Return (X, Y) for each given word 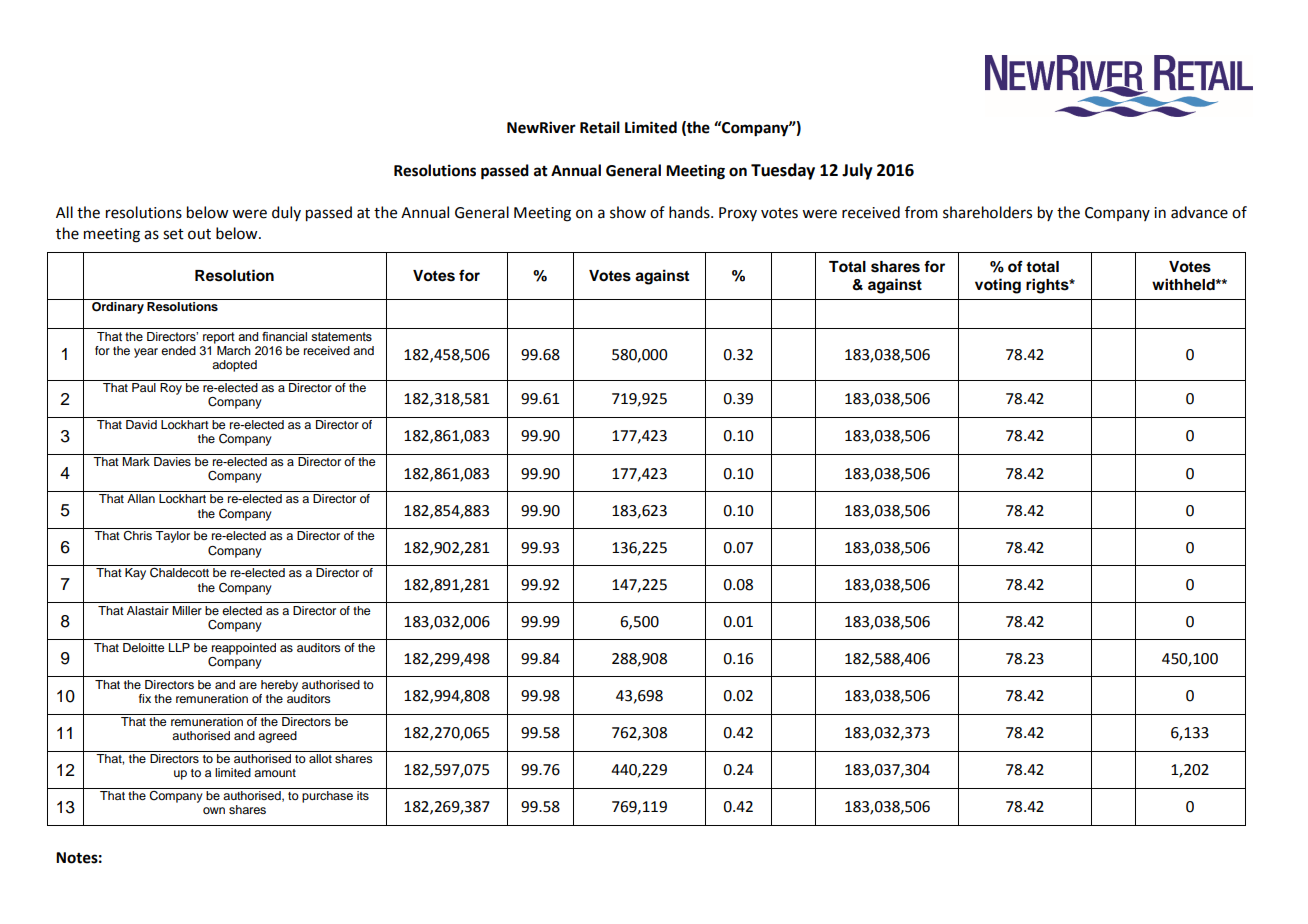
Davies (172, 461)
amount (275, 773)
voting (998, 286)
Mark (136, 461)
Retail (600, 127)
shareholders (987, 212)
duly (286, 213)
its (363, 794)
